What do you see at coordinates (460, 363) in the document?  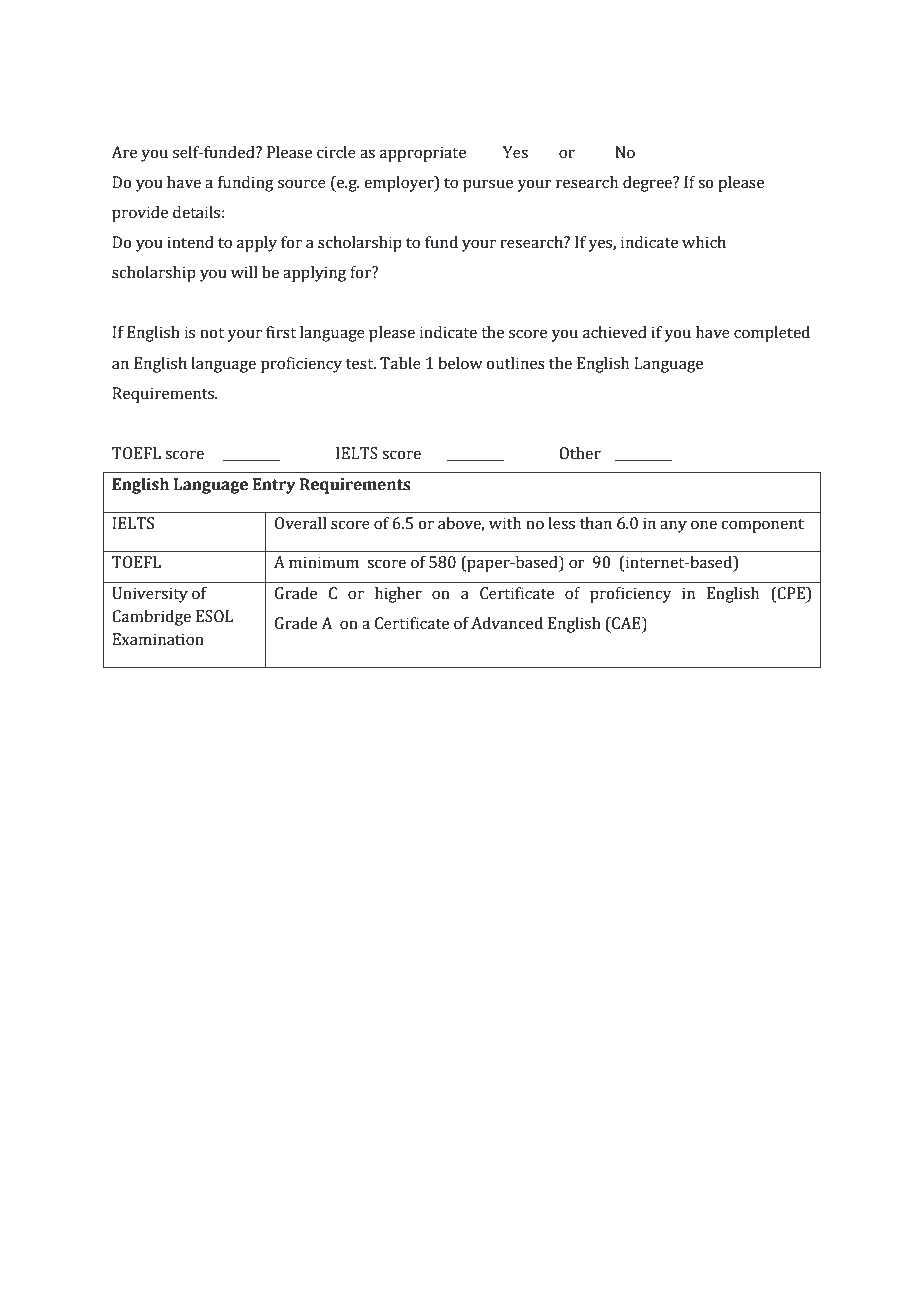 I see `below` at bounding box center [460, 363].
